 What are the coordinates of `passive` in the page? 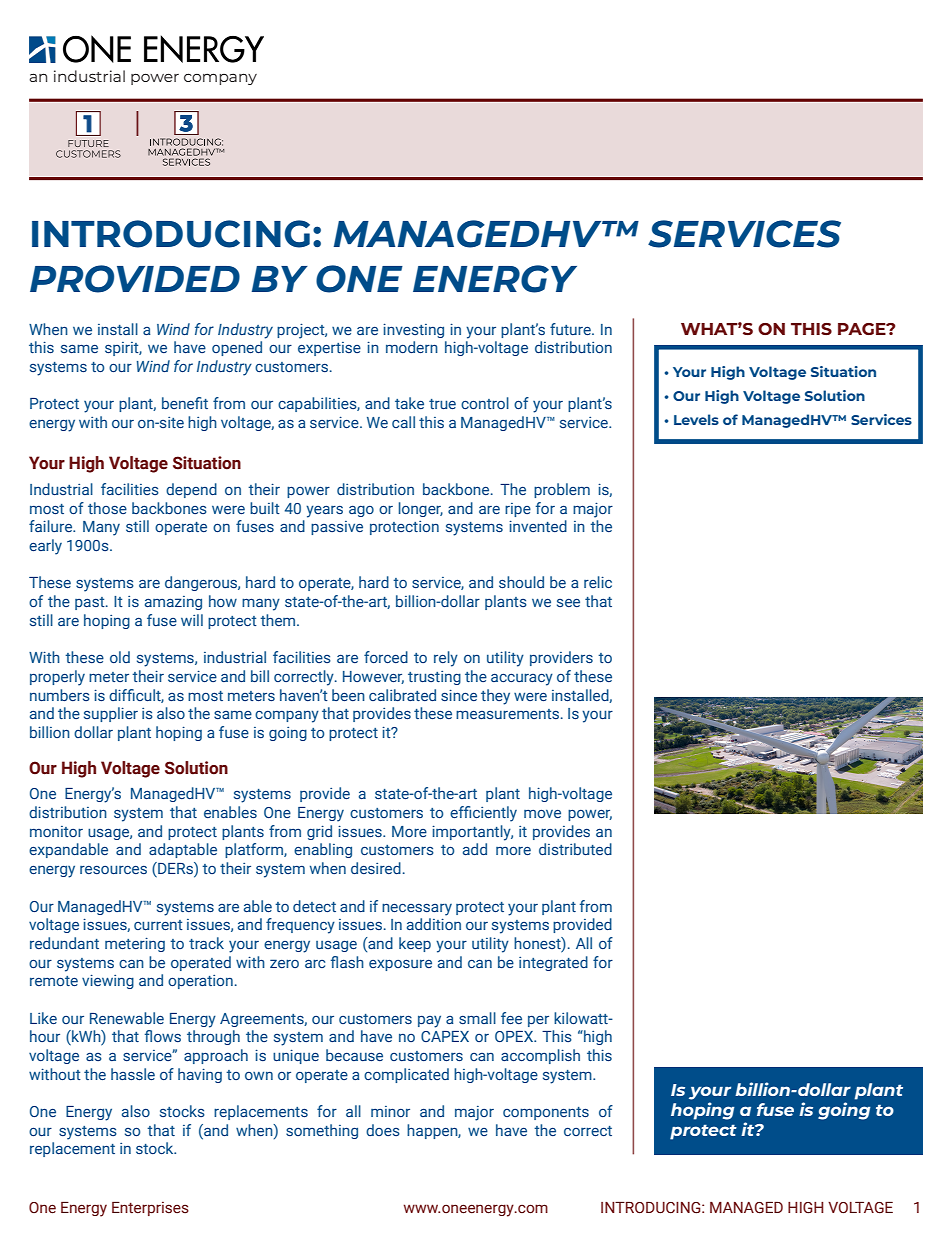 It's located at (337, 528).
